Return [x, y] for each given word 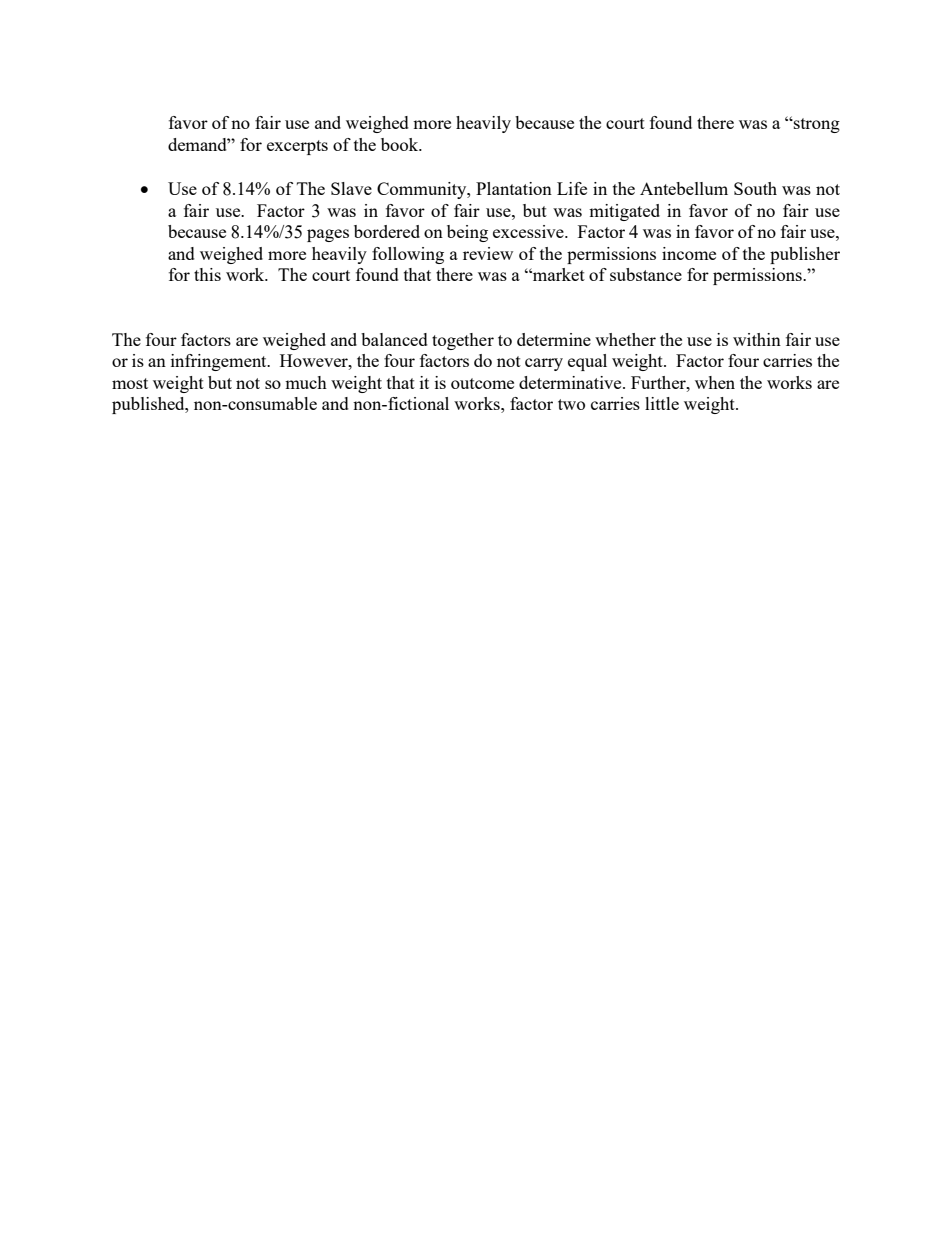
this [207, 274]
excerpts [297, 147]
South [755, 188]
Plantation [514, 188]
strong [816, 125]
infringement [220, 362]
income [689, 253]
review [488, 253]
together [463, 341]
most [130, 383]
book [401, 144]
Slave [351, 188]
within [757, 339]
